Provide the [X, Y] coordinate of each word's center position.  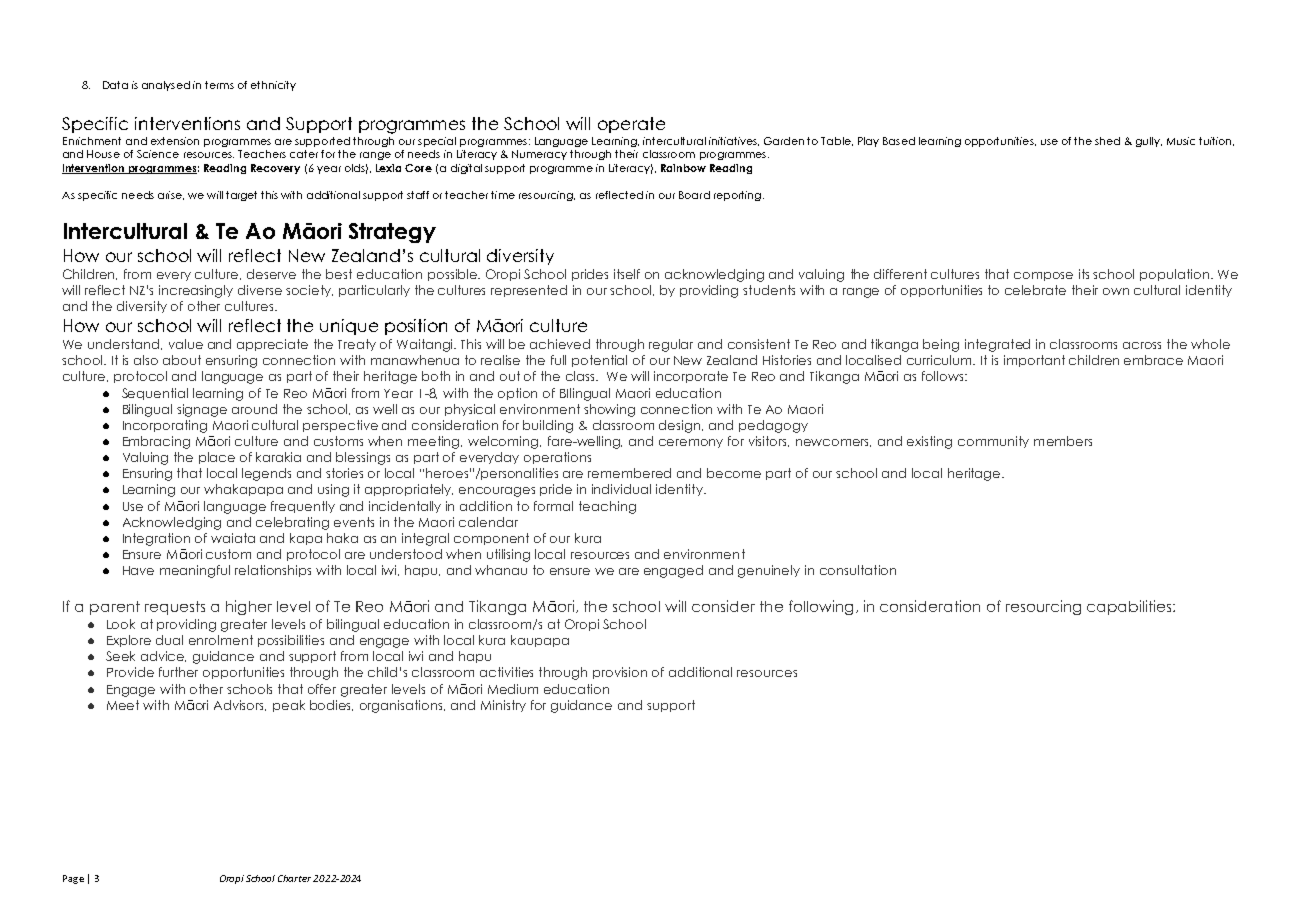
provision [620, 673]
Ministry [503, 706]
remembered [629, 473]
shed [1107, 141]
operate [631, 125]
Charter [294, 878]
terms [219, 85]
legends [266, 474]
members [1063, 441]
